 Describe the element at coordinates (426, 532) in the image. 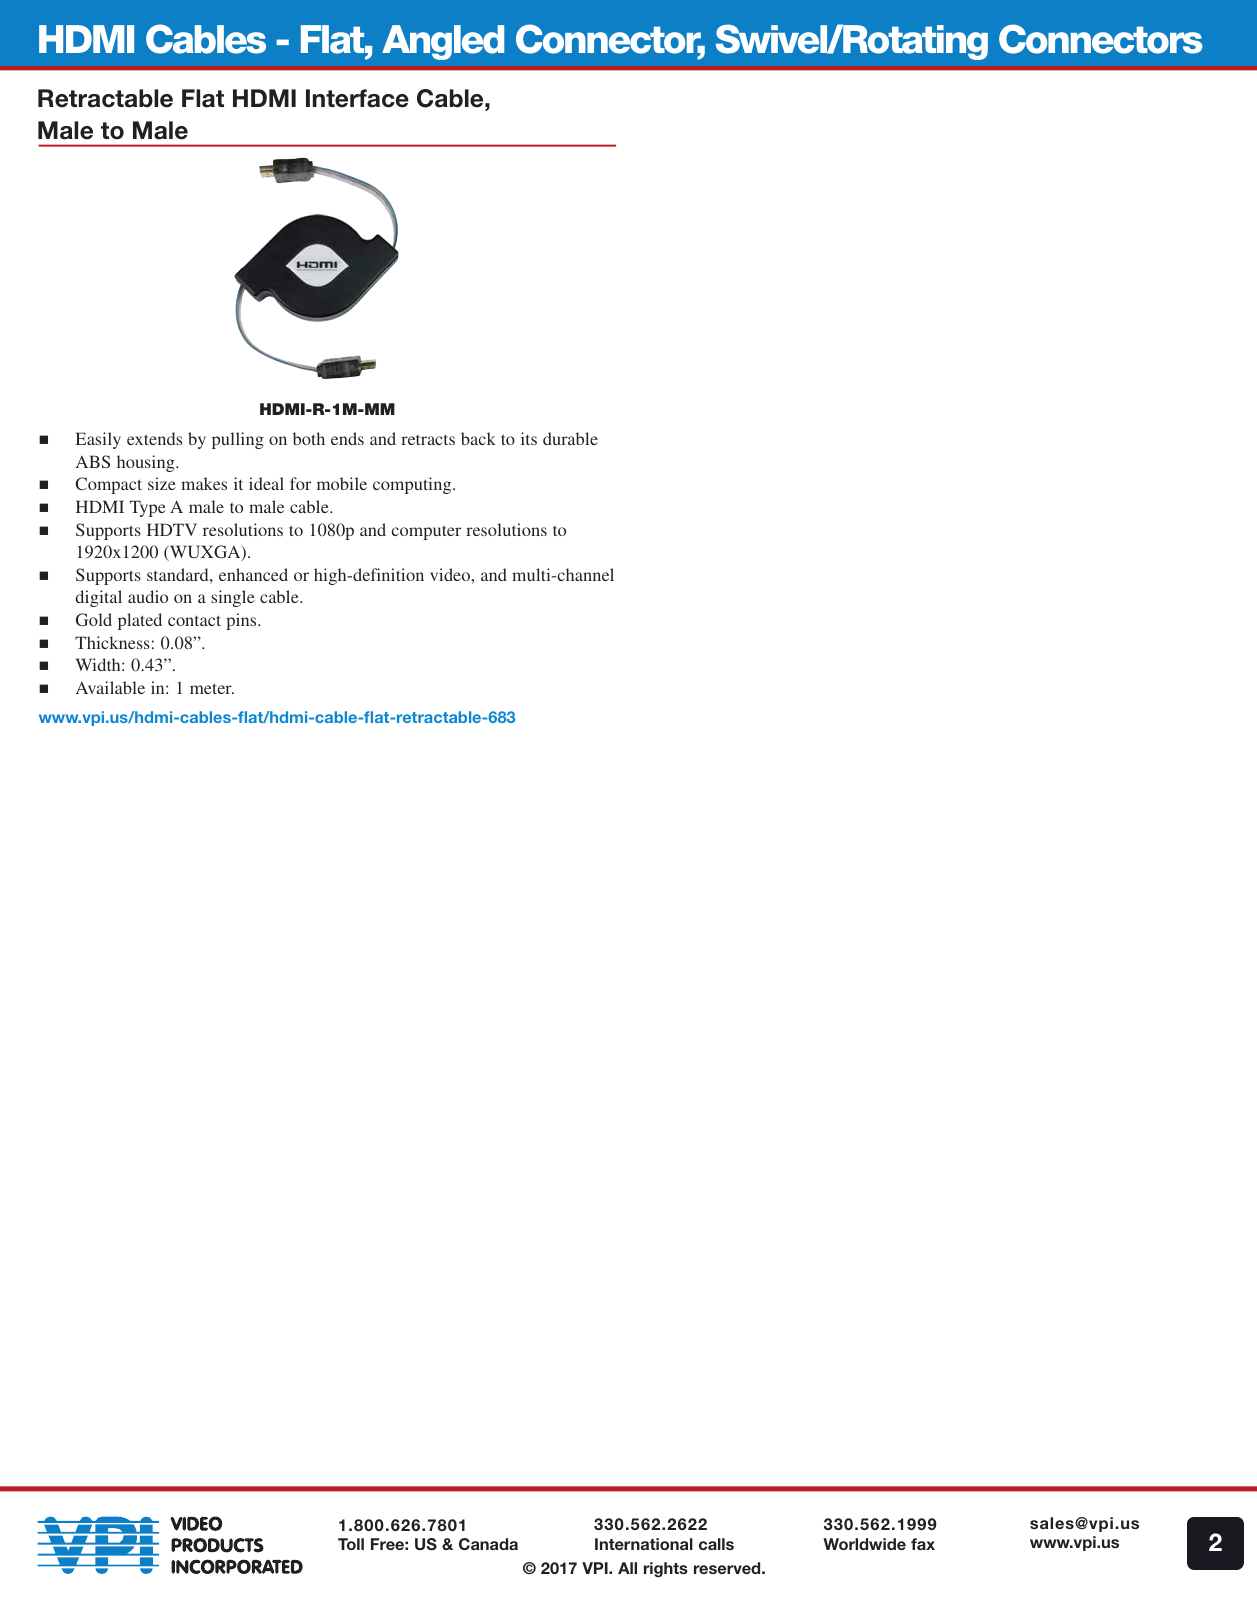

I see `computer` at that location.
